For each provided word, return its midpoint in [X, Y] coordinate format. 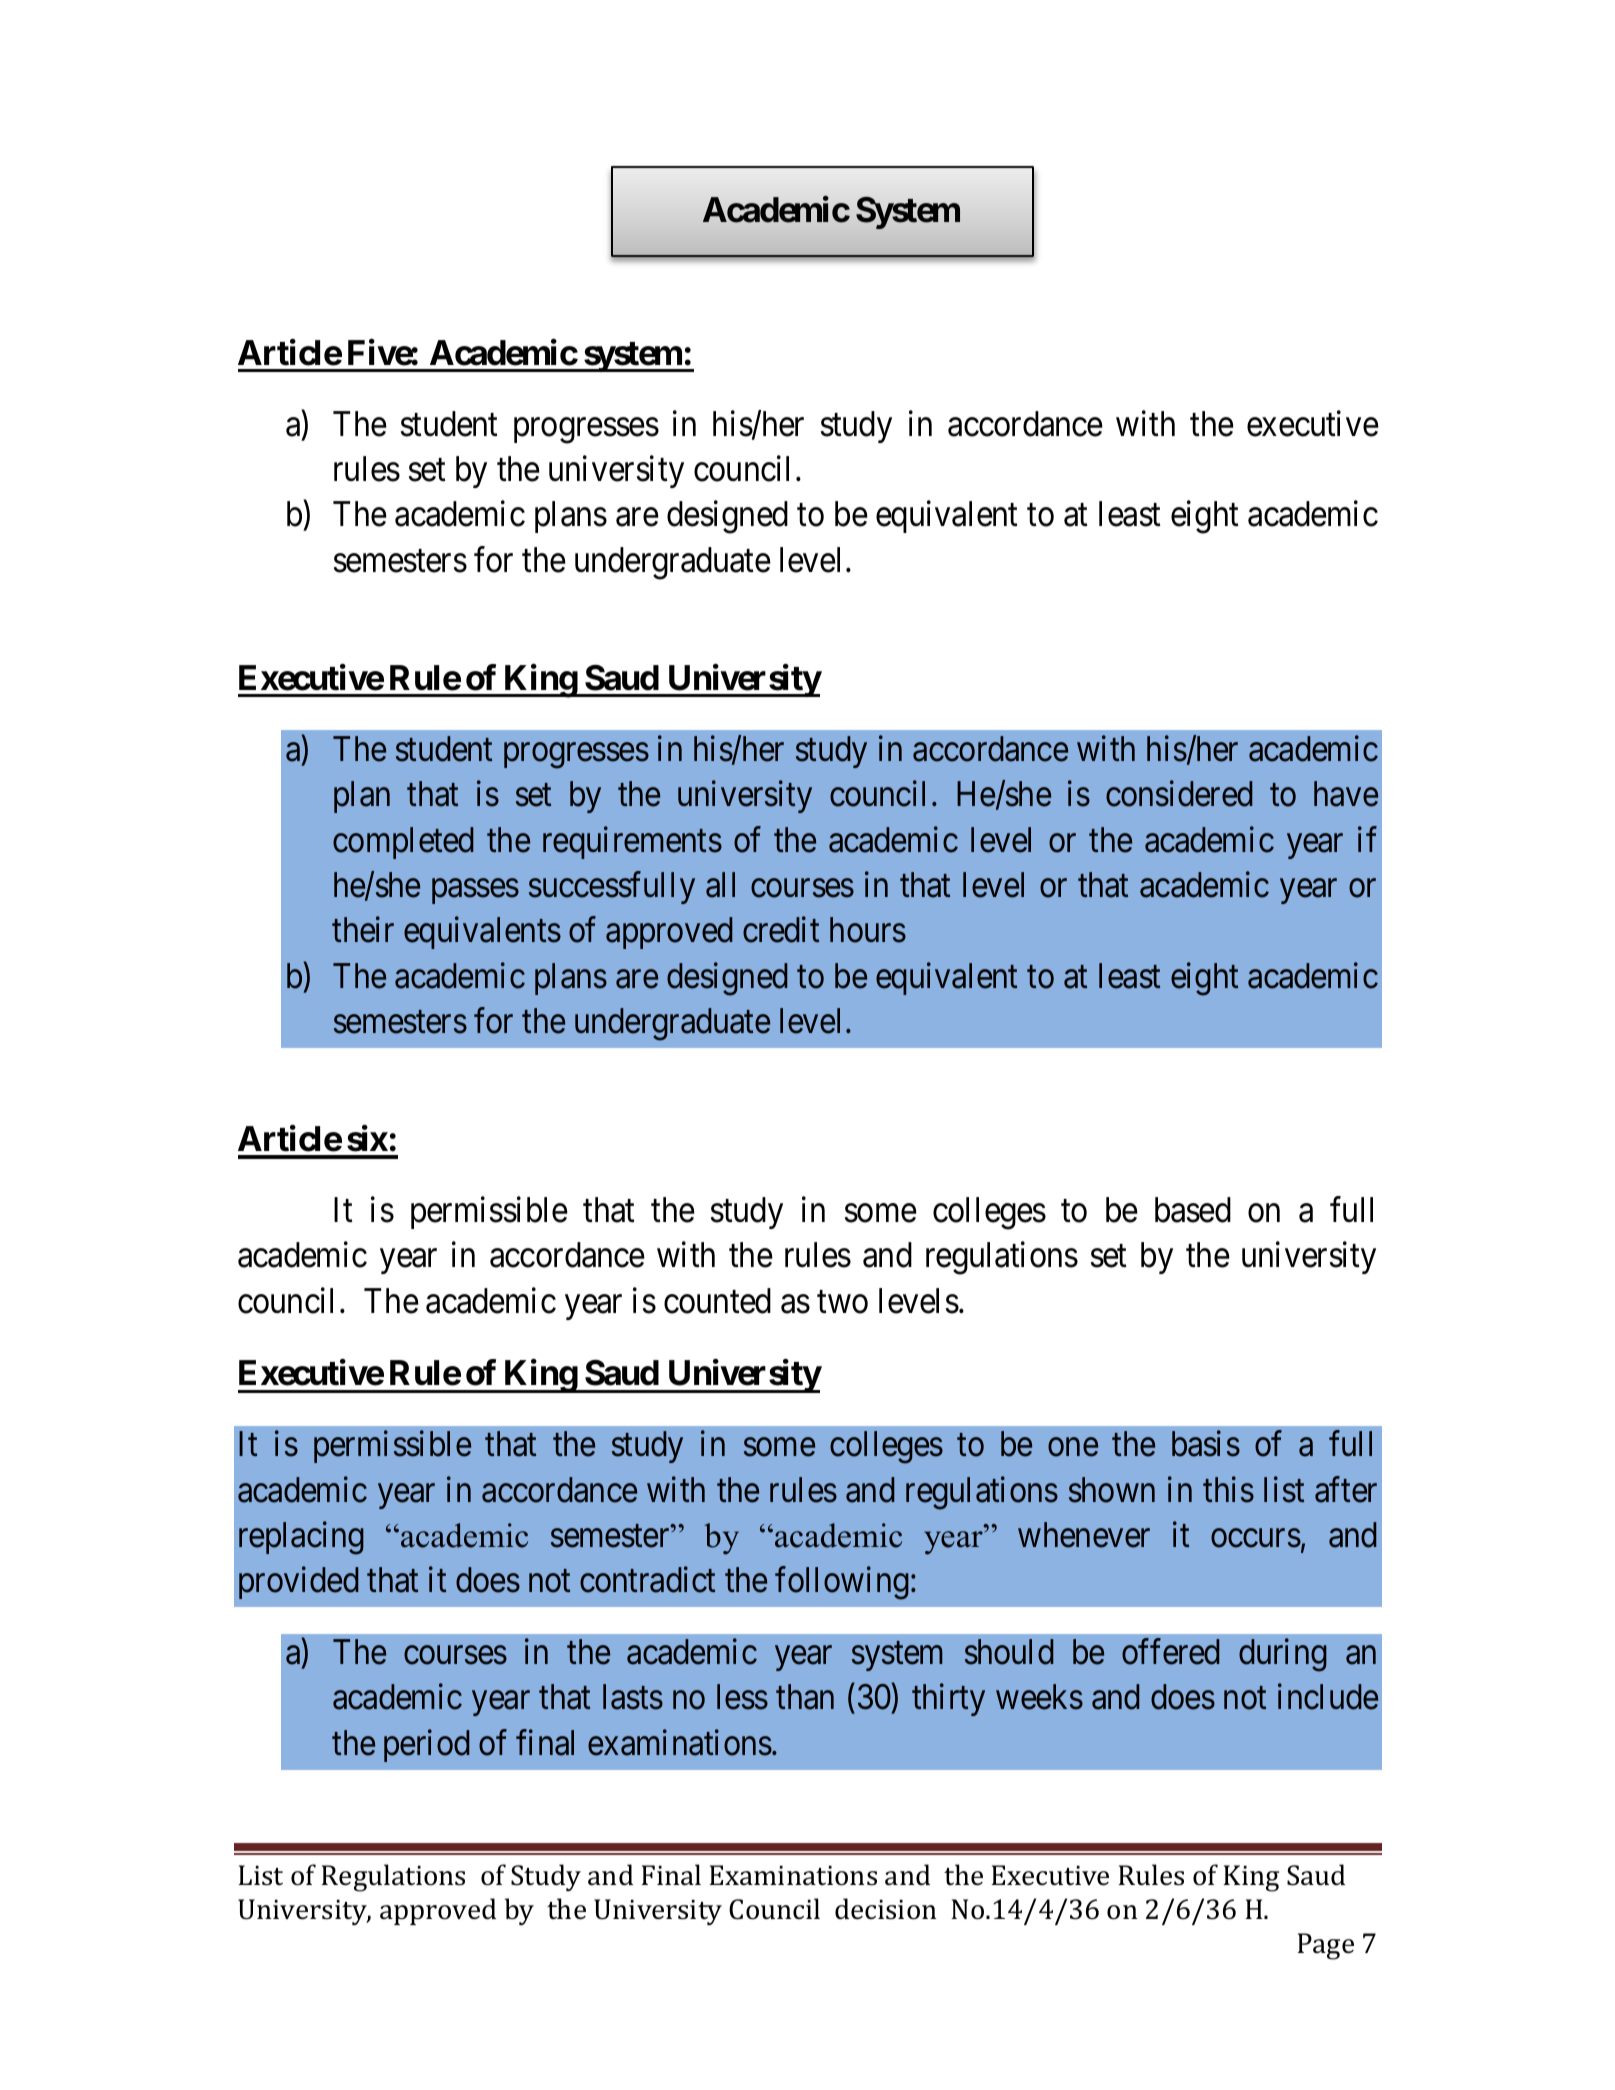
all [720, 885]
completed [403, 843]
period [427, 1746]
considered [1179, 794]
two [842, 1302]
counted [717, 1301]
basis [1206, 1444]
